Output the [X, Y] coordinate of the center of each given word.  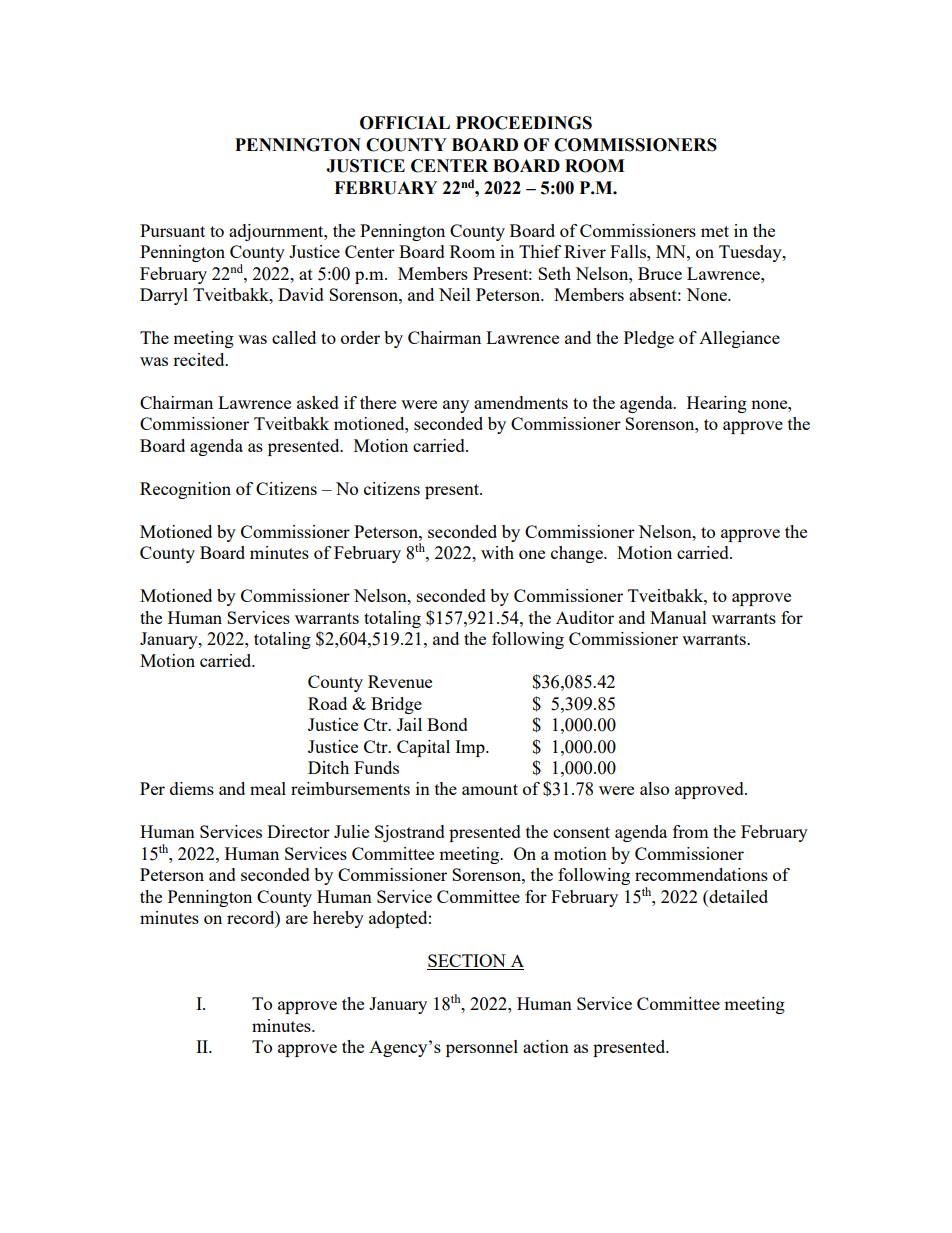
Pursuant [172, 230]
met [715, 231]
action [546, 1046]
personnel [482, 1048]
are [297, 919]
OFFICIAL [405, 123]
